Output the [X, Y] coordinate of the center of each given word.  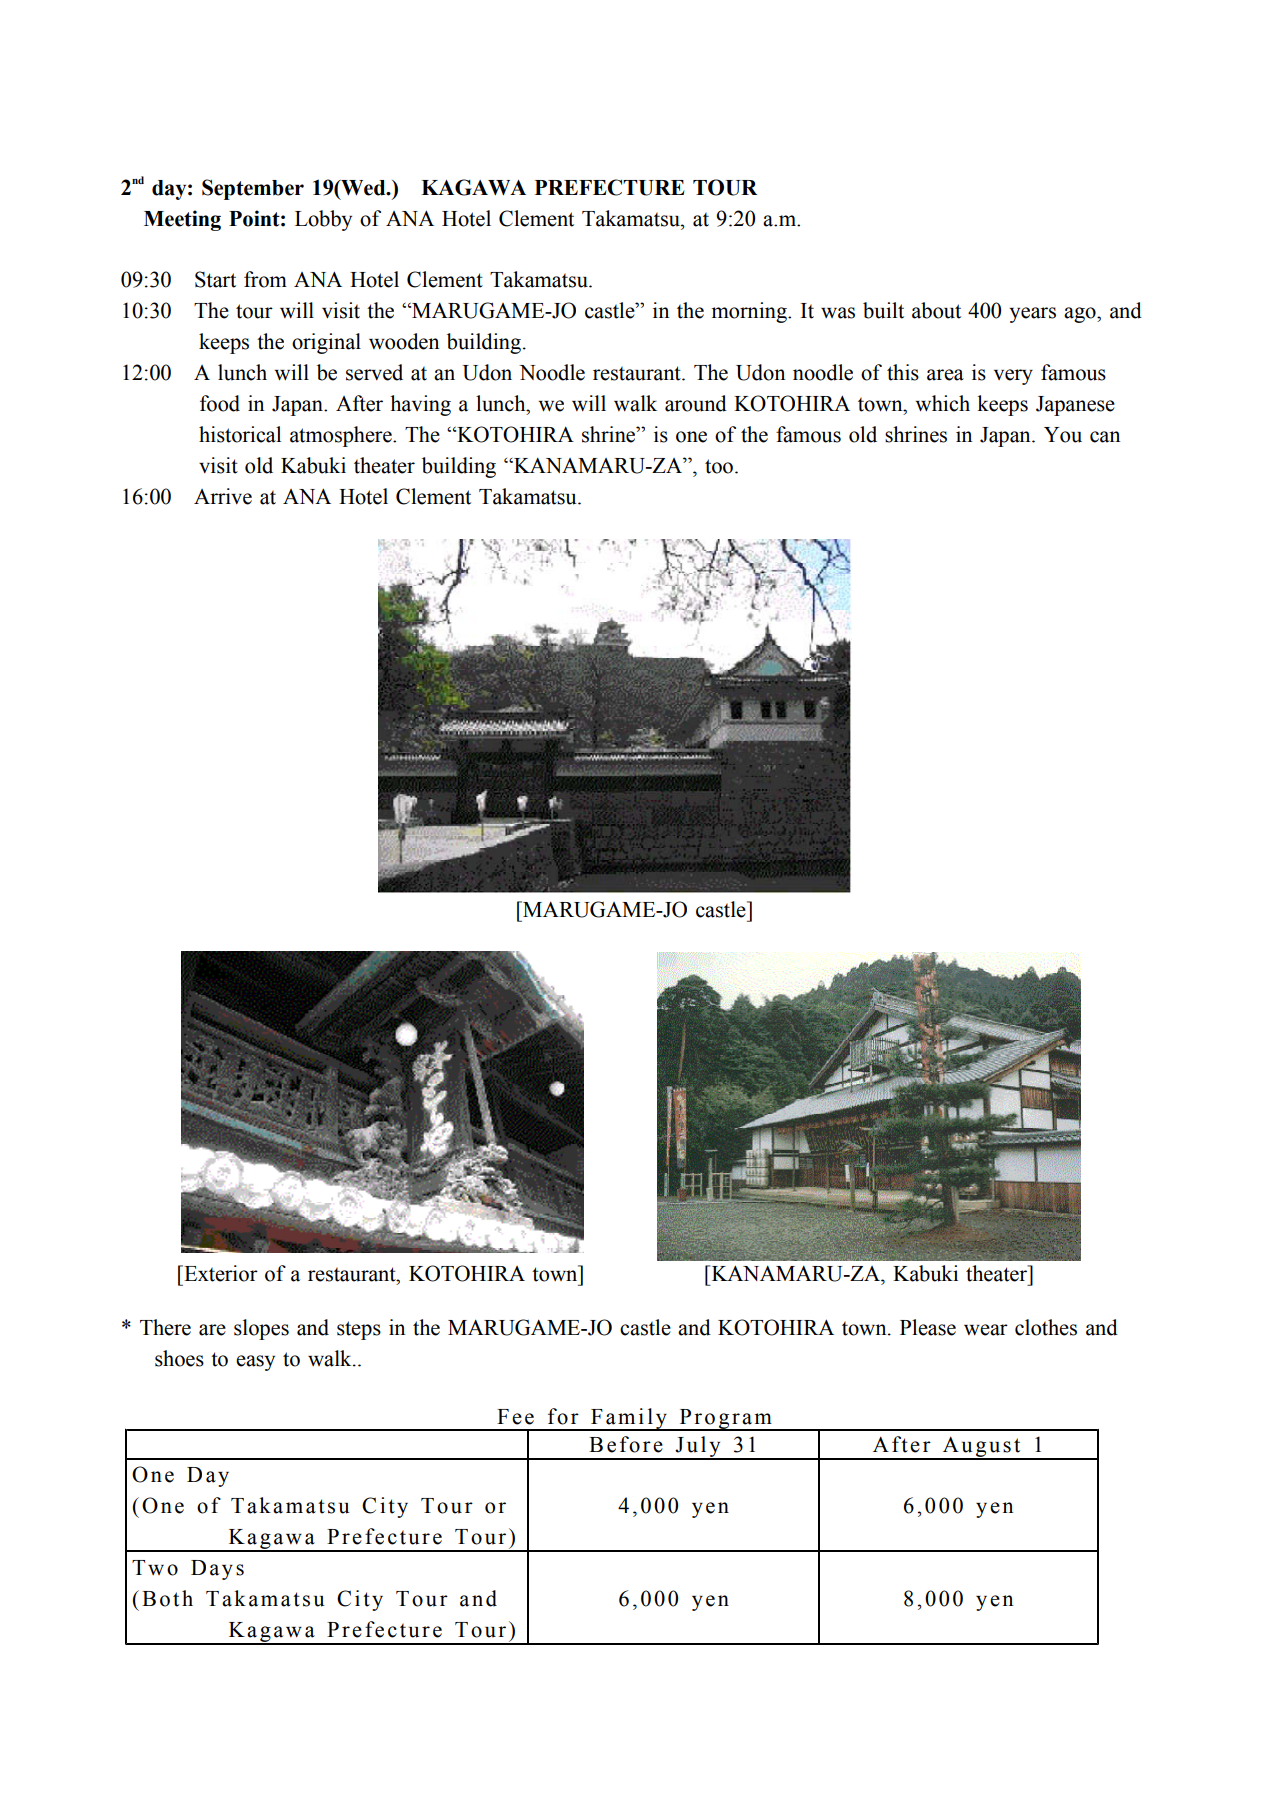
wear [986, 1330]
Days [217, 1570]
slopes [261, 1329]
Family [629, 1419]
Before [626, 1444]
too [719, 466]
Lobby [323, 220]
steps [359, 1330]
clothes [1046, 1327]
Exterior [220, 1273]
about [936, 310]
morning [750, 312]
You [1063, 435]
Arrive [223, 496]
